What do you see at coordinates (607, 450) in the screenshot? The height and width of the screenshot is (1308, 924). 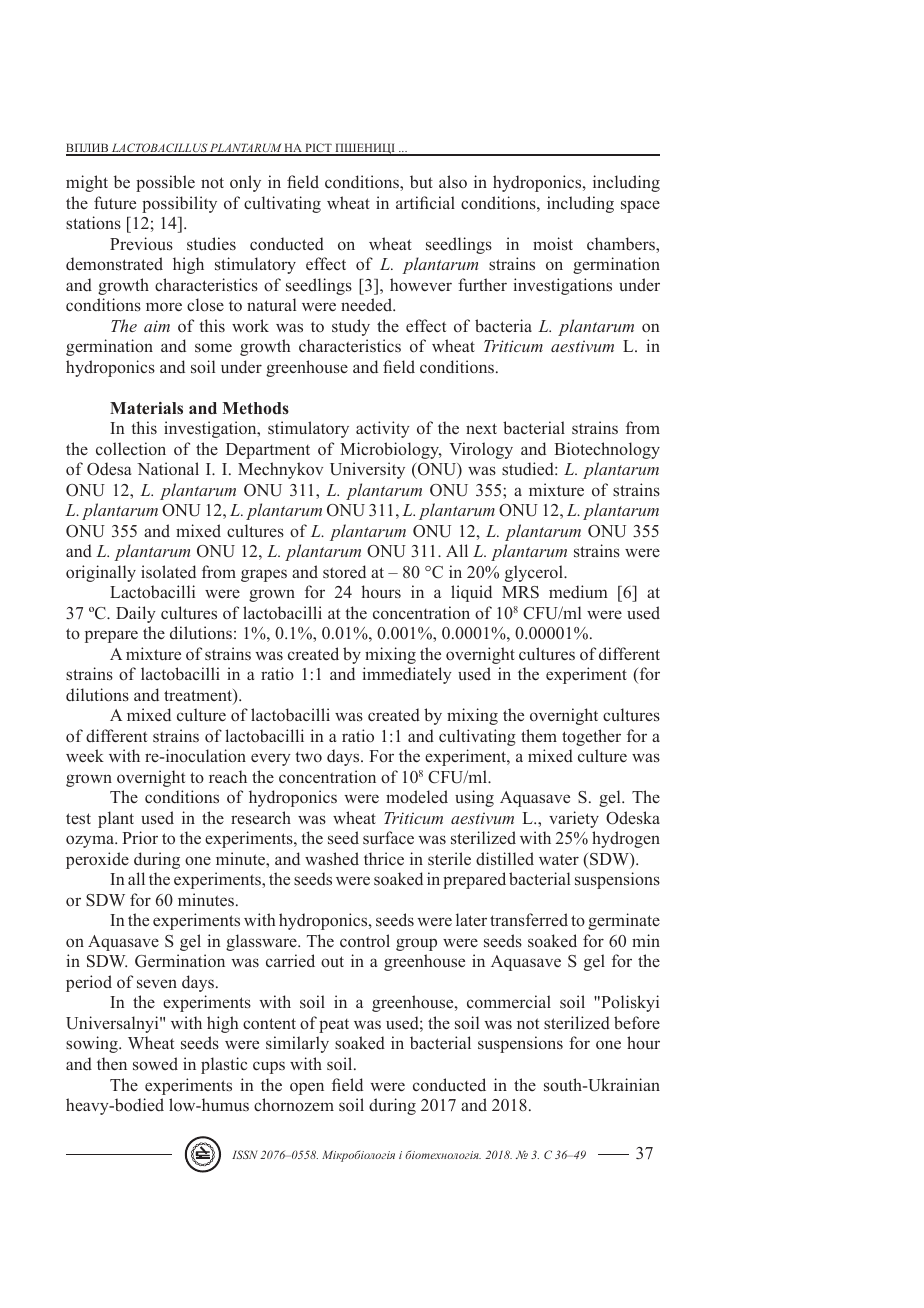 I see `Biotechnology` at bounding box center [607, 450].
